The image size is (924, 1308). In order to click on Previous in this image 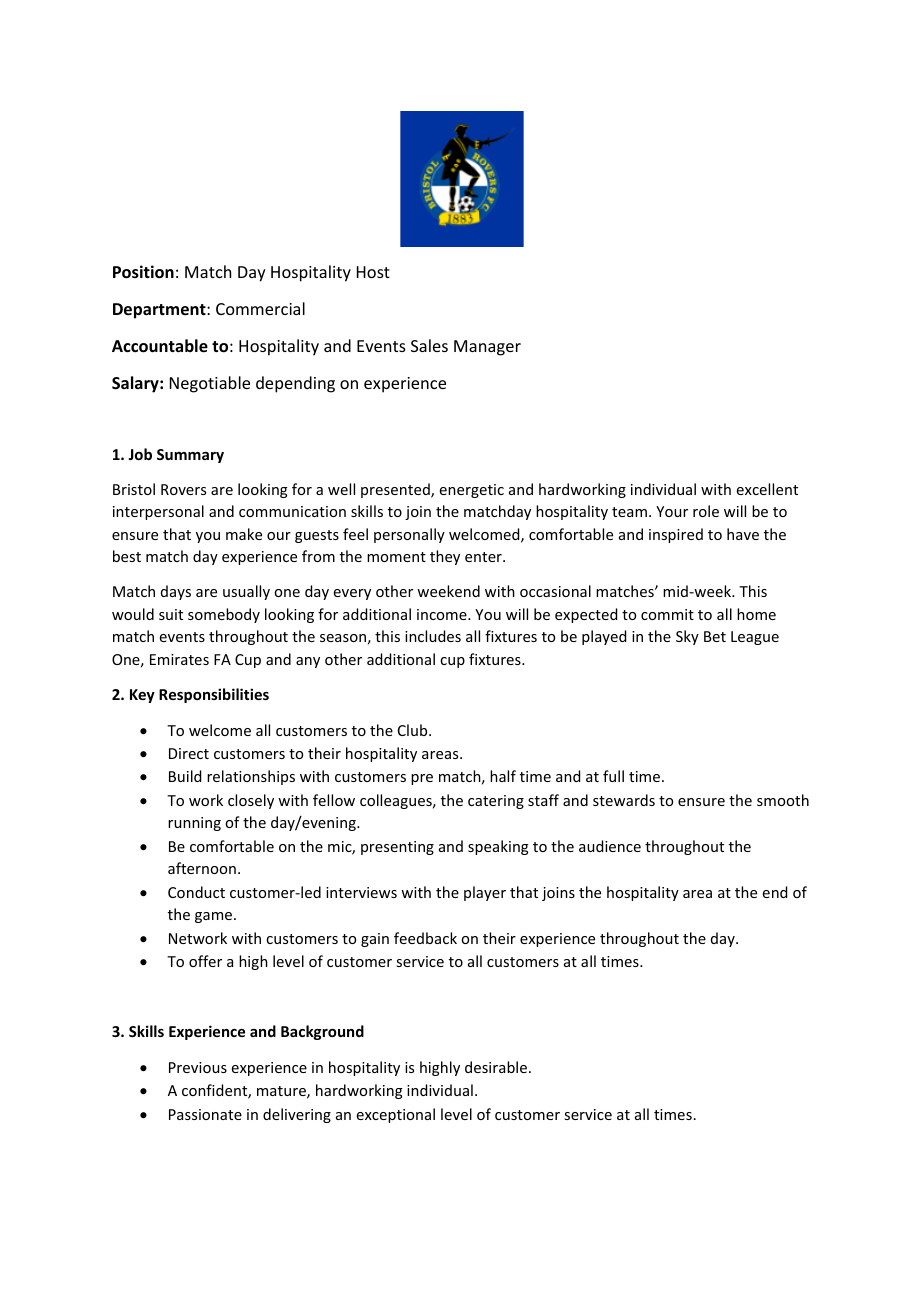, I will do `click(198, 1067)`.
